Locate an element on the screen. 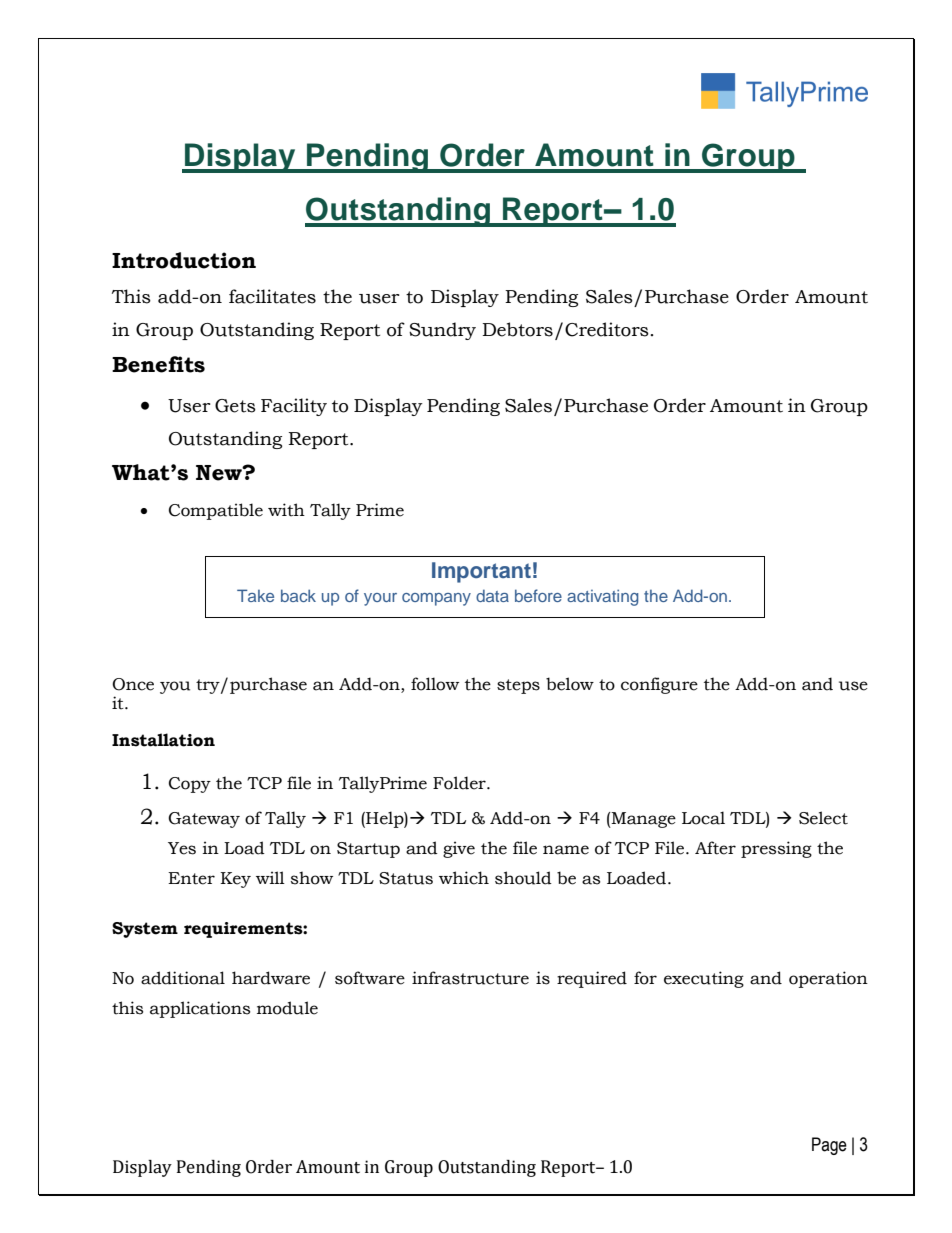 The width and height of the screenshot is (952, 1233). Sundry is located at coordinates (442, 331).
